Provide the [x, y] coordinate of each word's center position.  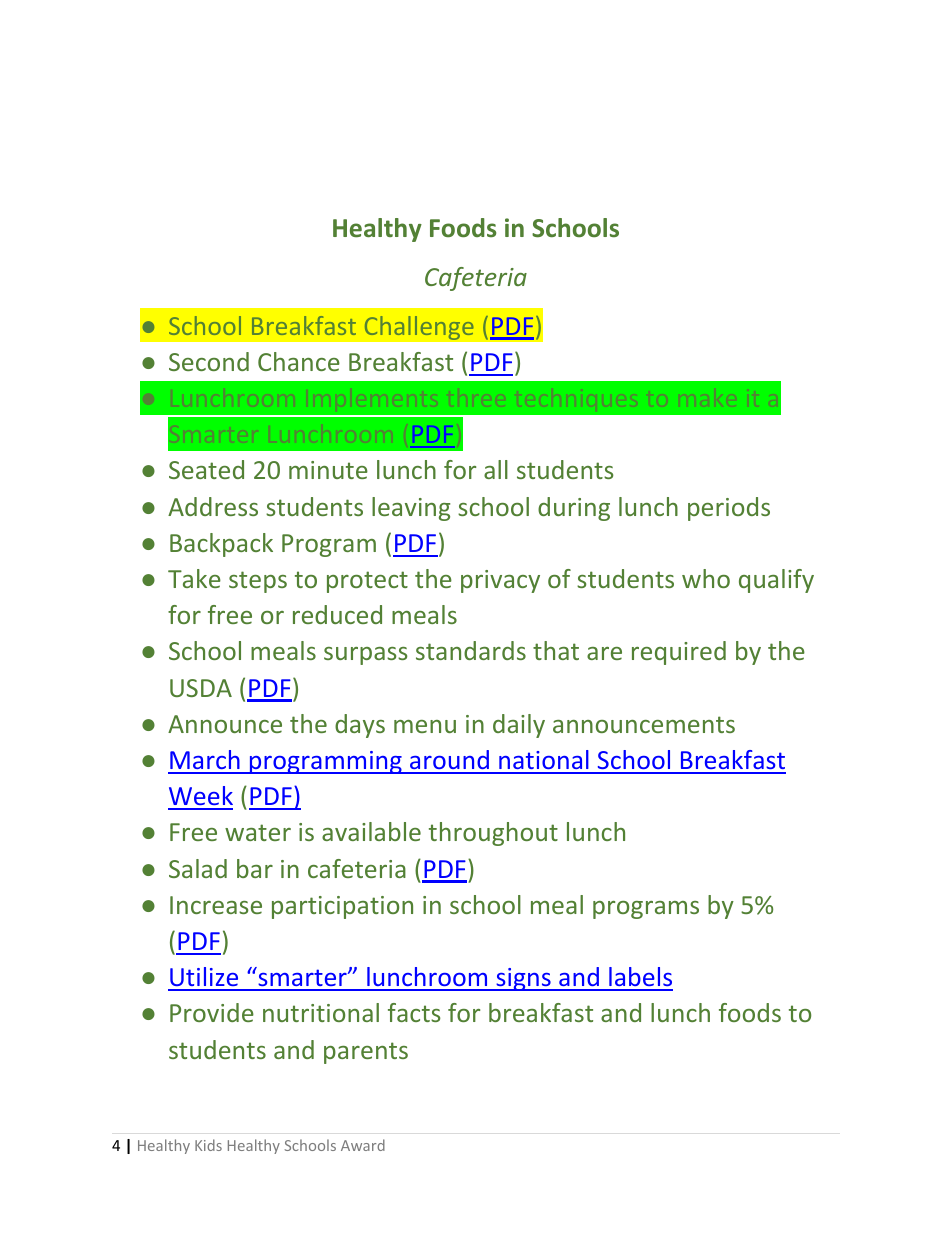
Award [363, 1145]
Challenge [419, 328]
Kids [208, 1145]
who [706, 578]
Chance [299, 361]
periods [729, 509]
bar [255, 868]
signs [523, 979]
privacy [500, 581]
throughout [493, 834]
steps [258, 582]
